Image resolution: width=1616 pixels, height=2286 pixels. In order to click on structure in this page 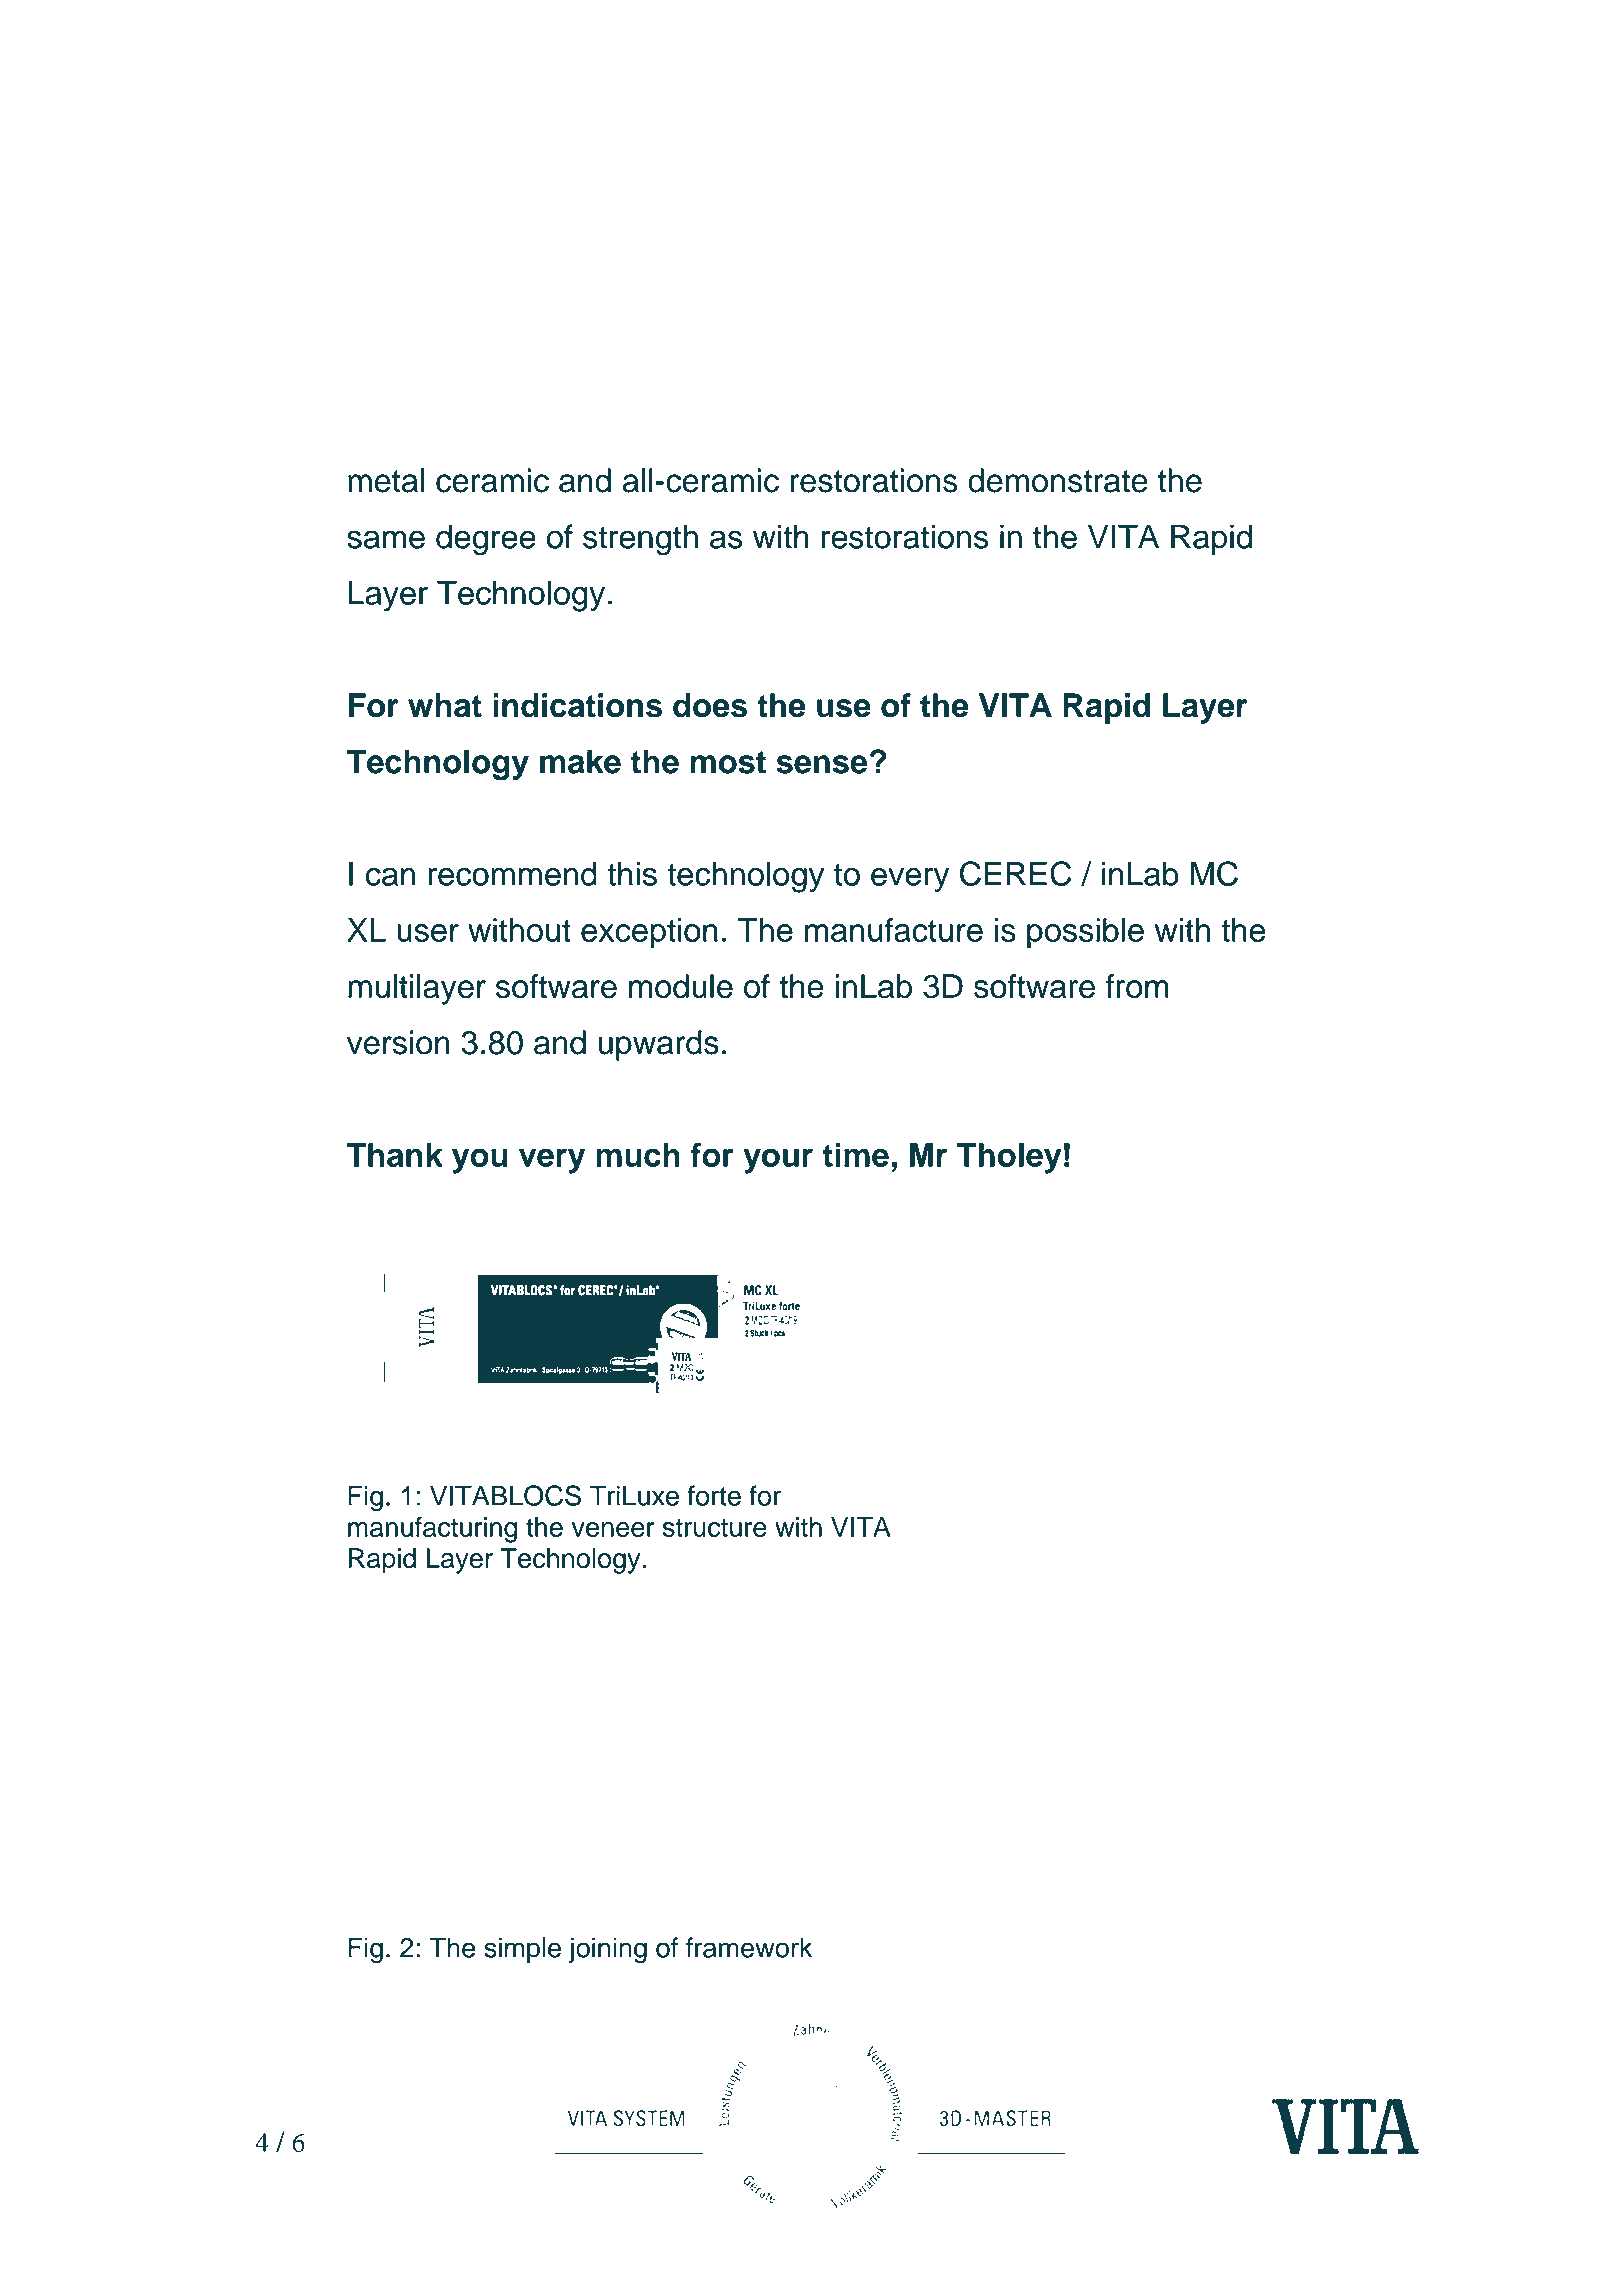, I will do `click(715, 1527)`.
